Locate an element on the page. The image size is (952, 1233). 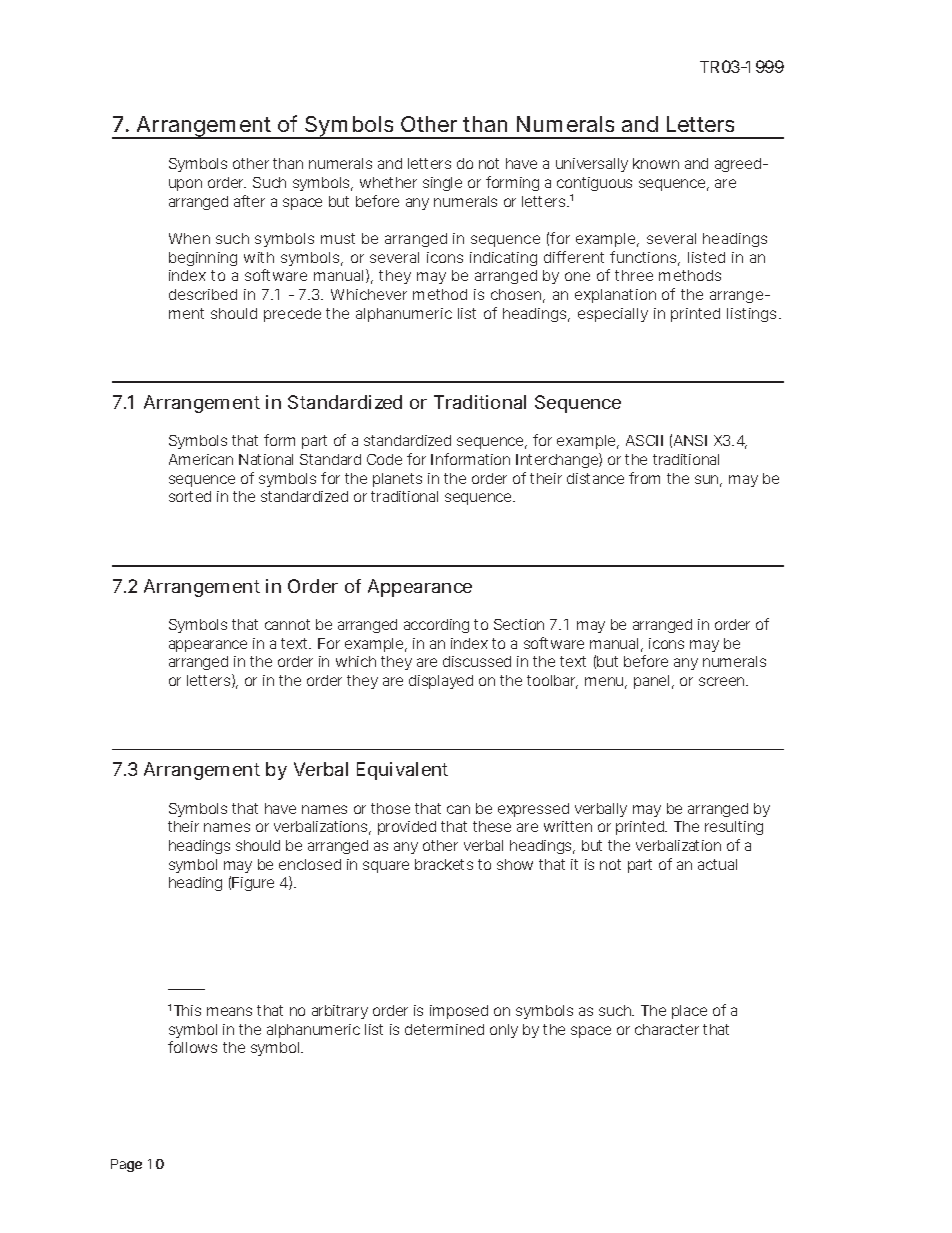
cannot is located at coordinates (287, 624).
